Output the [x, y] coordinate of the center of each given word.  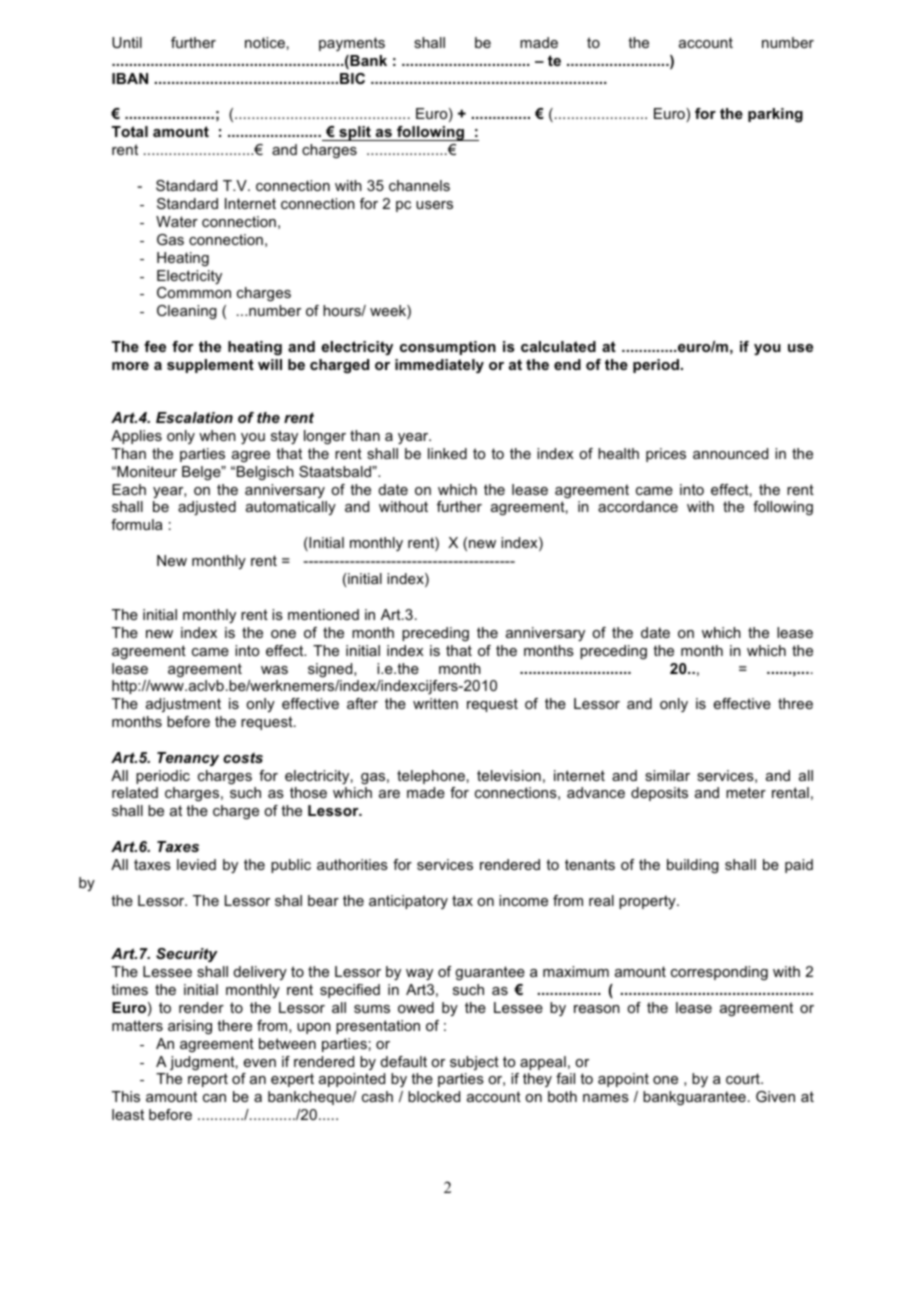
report [208, 1080]
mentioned [323, 614]
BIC [352, 78]
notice [265, 42]
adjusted [207, 508]
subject [474, 1063]
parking [775, 115]
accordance [638, 506]
